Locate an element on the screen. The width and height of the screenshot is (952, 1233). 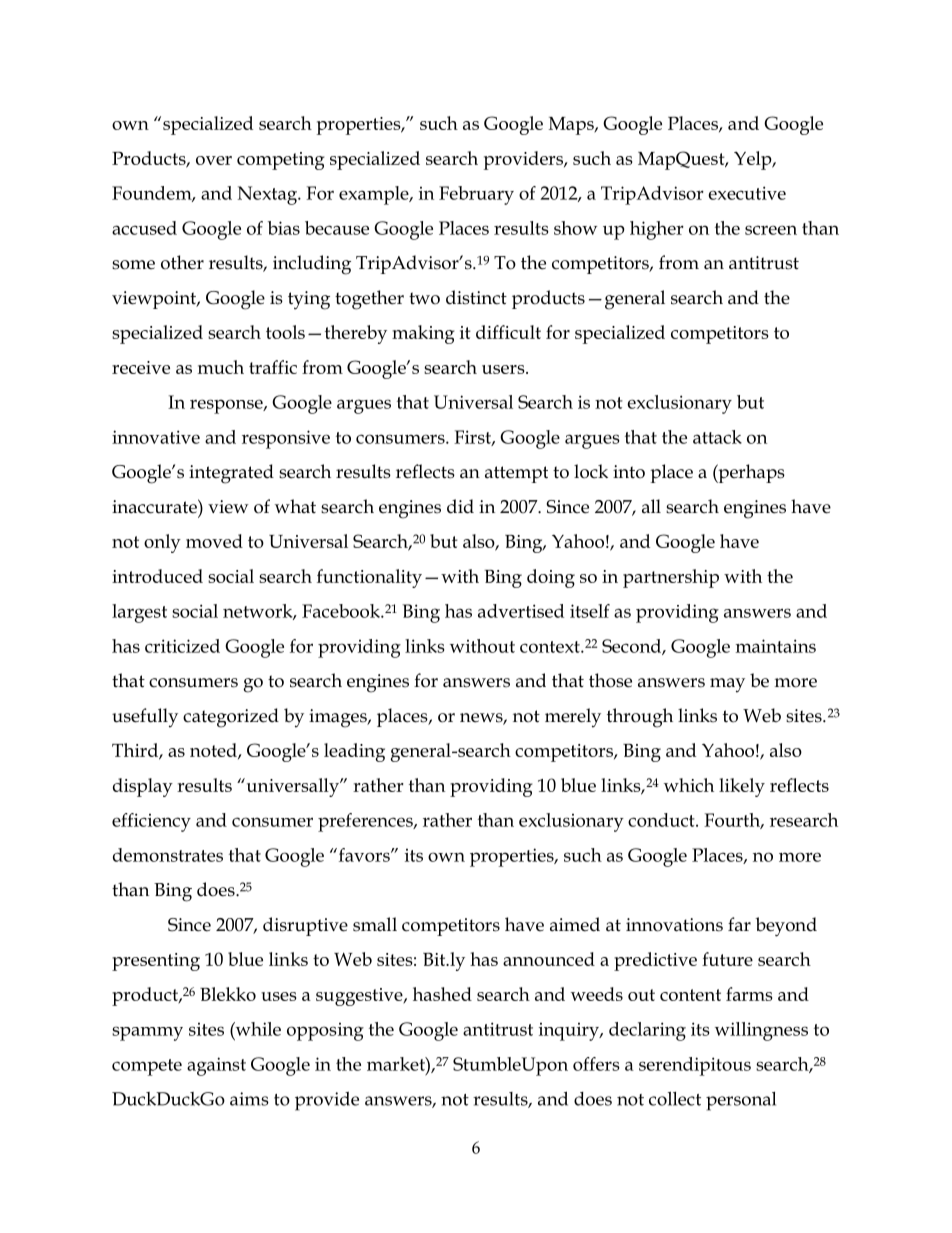
criticized is located at coordinates (182, 646).
